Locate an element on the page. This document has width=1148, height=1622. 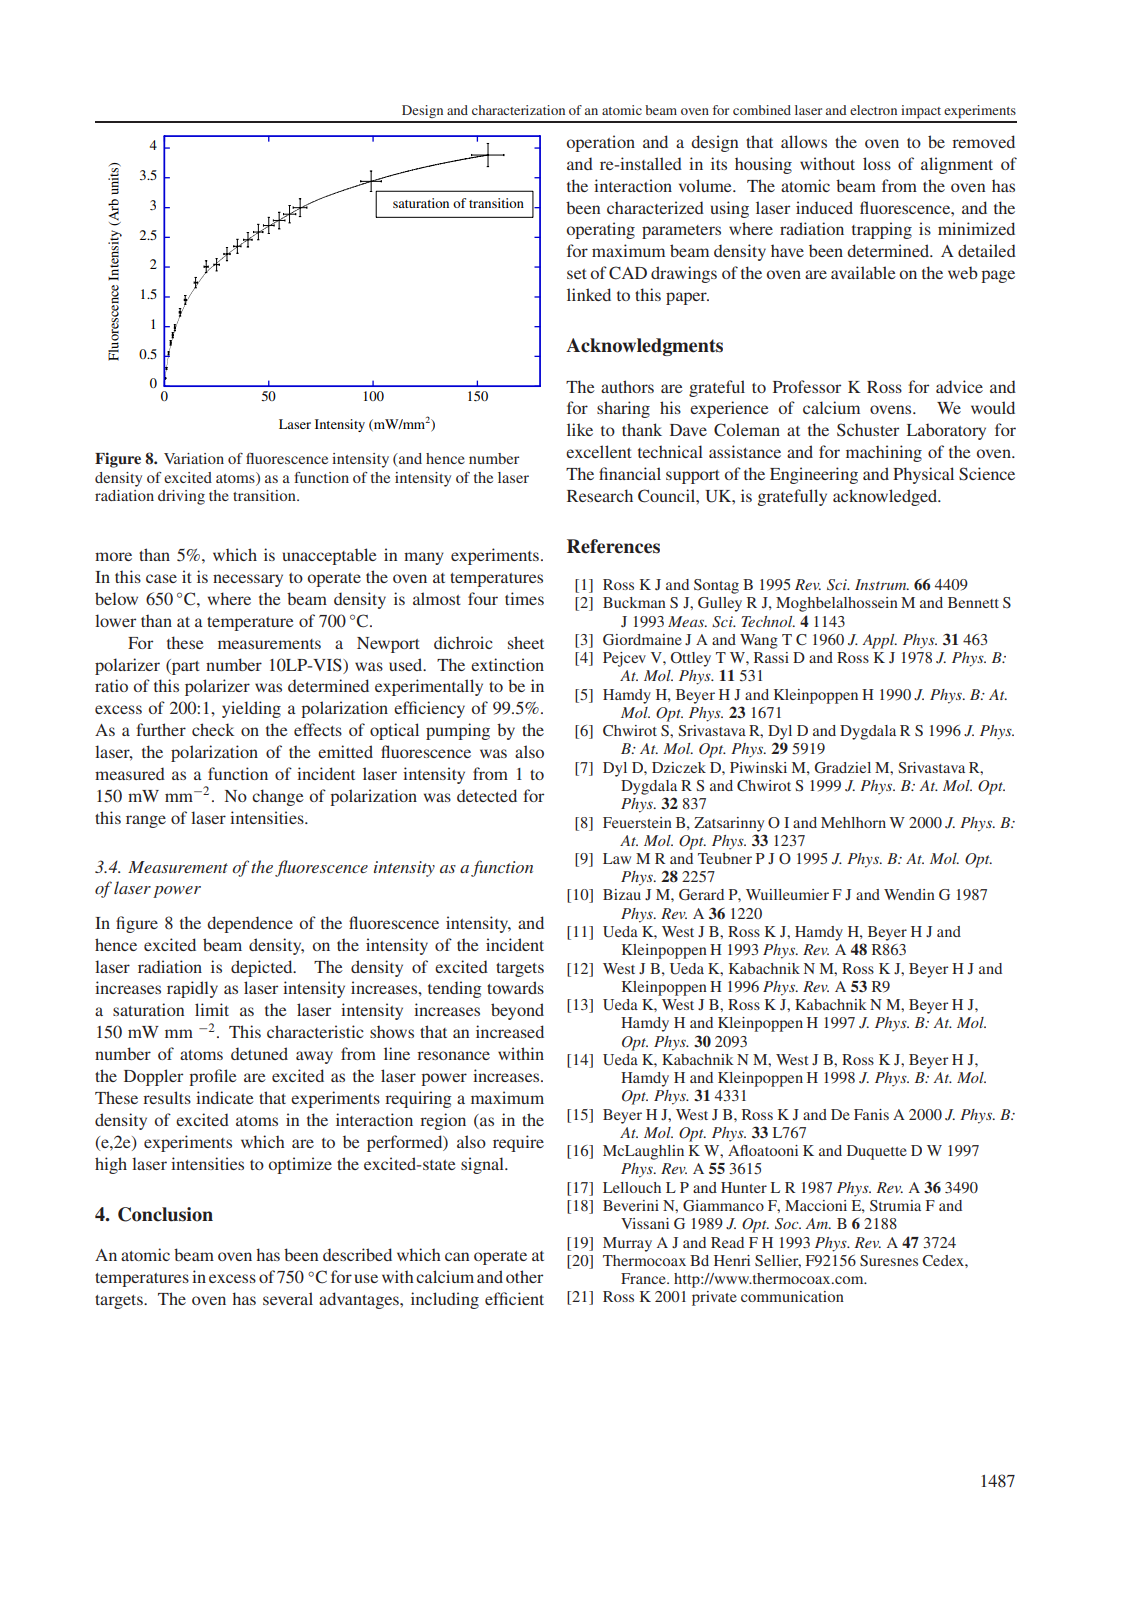
Variation is located at coordinates (194, 458).
